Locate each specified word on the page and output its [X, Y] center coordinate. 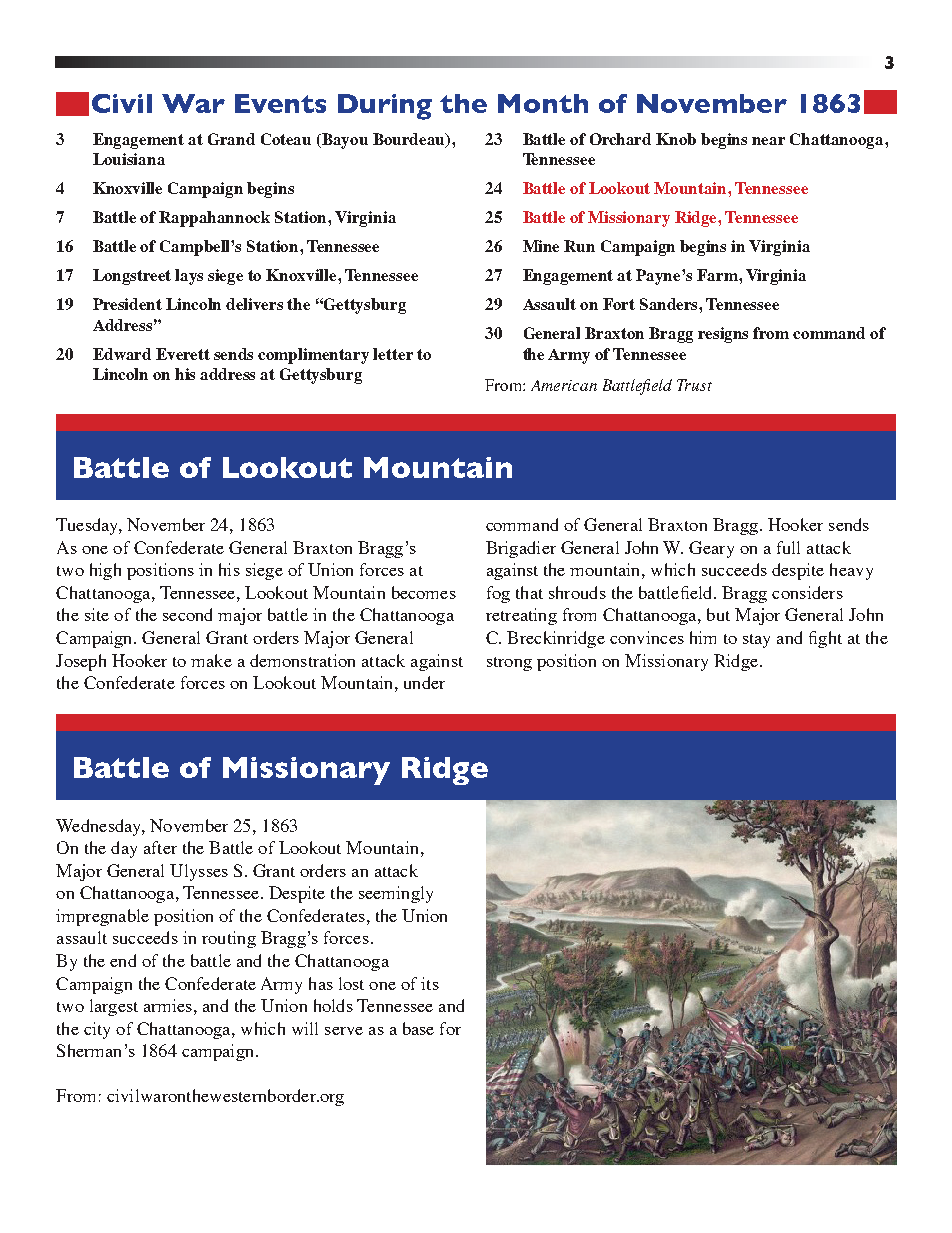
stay [756, 641]
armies [168, 1005]
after [160, 847]
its [430, 983]
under [424, 682]
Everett [183, 354]
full [788, 547]
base [418, 1028]
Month [543, 103]
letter [393, 354]
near [768, 141]
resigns [723, 335]
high [105, 571]
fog [498, 594]
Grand [231, 139]
